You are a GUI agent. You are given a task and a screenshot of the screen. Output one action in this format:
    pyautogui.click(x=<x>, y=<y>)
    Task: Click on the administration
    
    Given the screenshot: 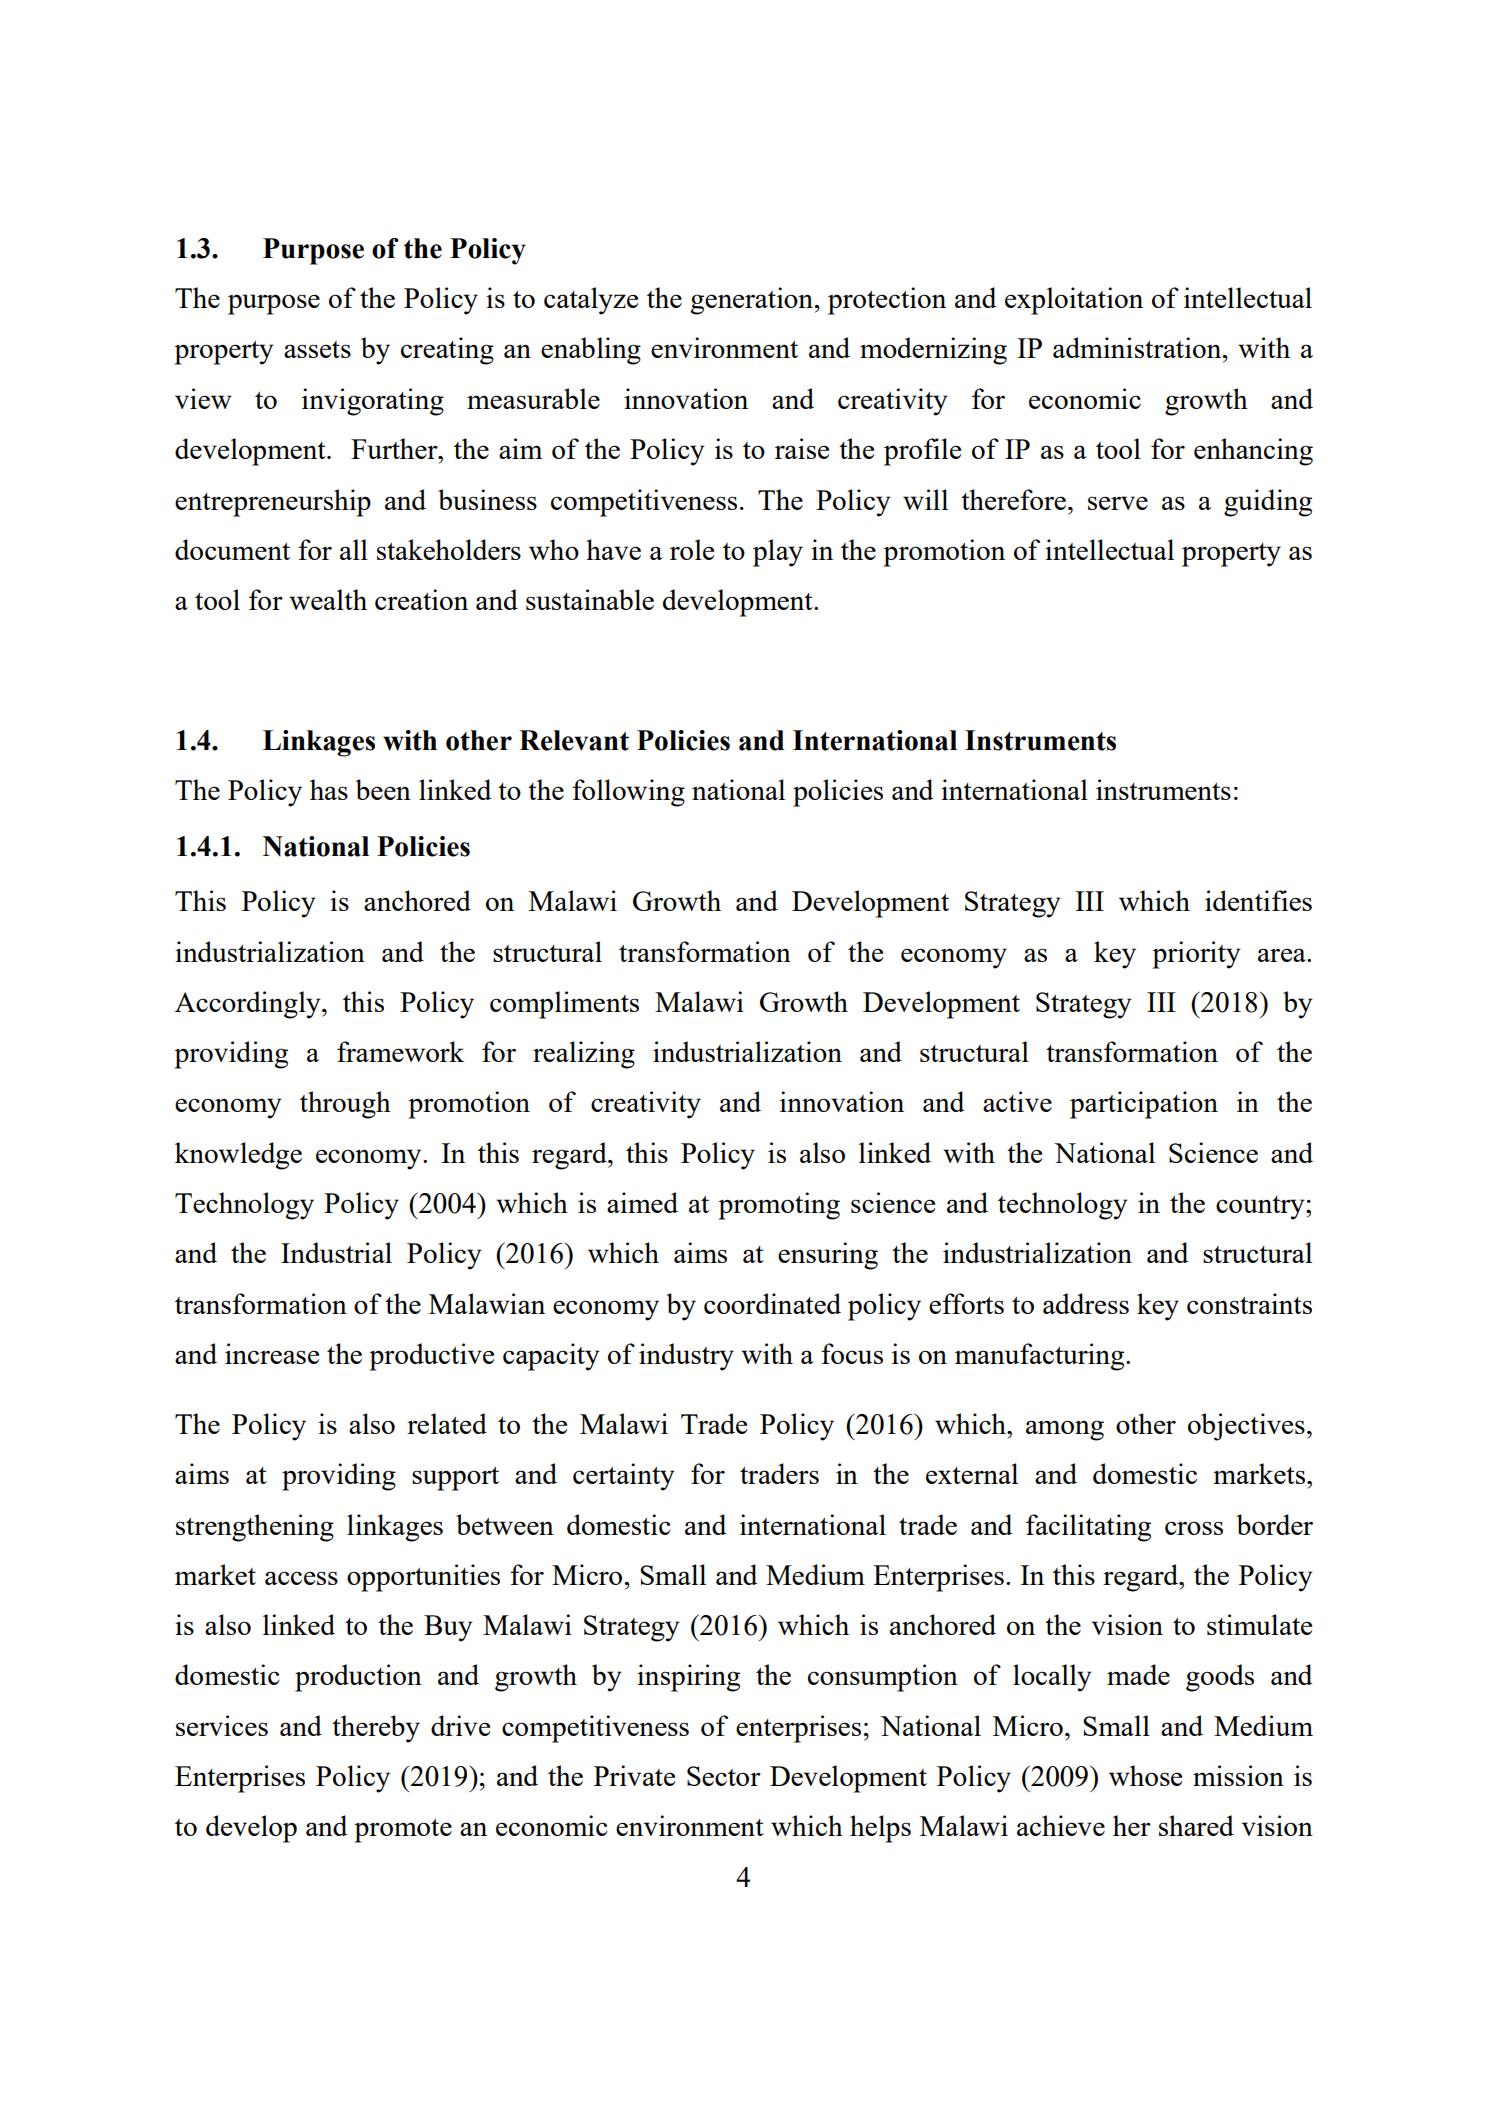 What is the action you would take?
    pyautogui.click(x=1138, y=347)
